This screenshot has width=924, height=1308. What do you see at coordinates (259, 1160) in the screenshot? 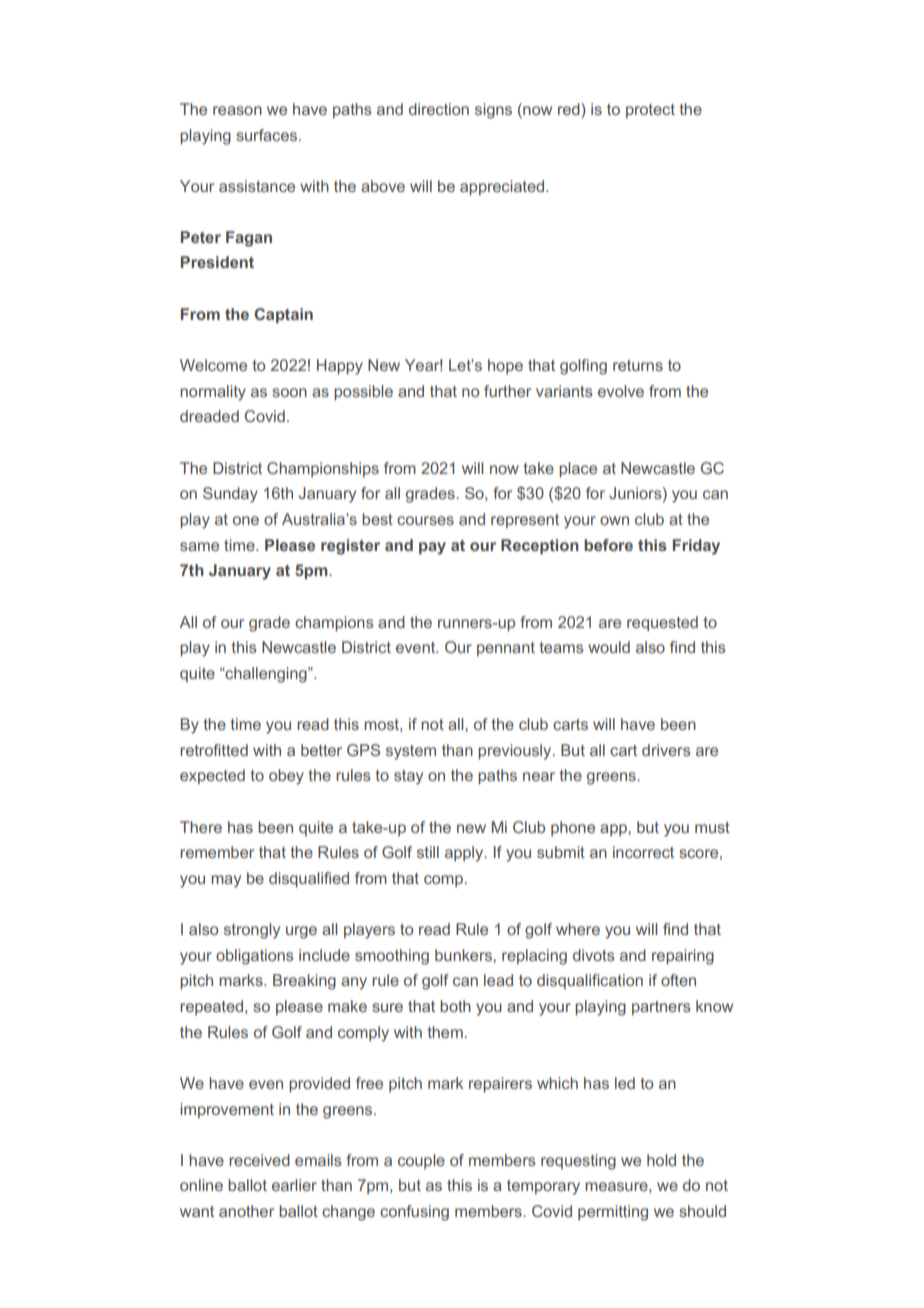
I see `received` at bounding box center [259, 1160].
